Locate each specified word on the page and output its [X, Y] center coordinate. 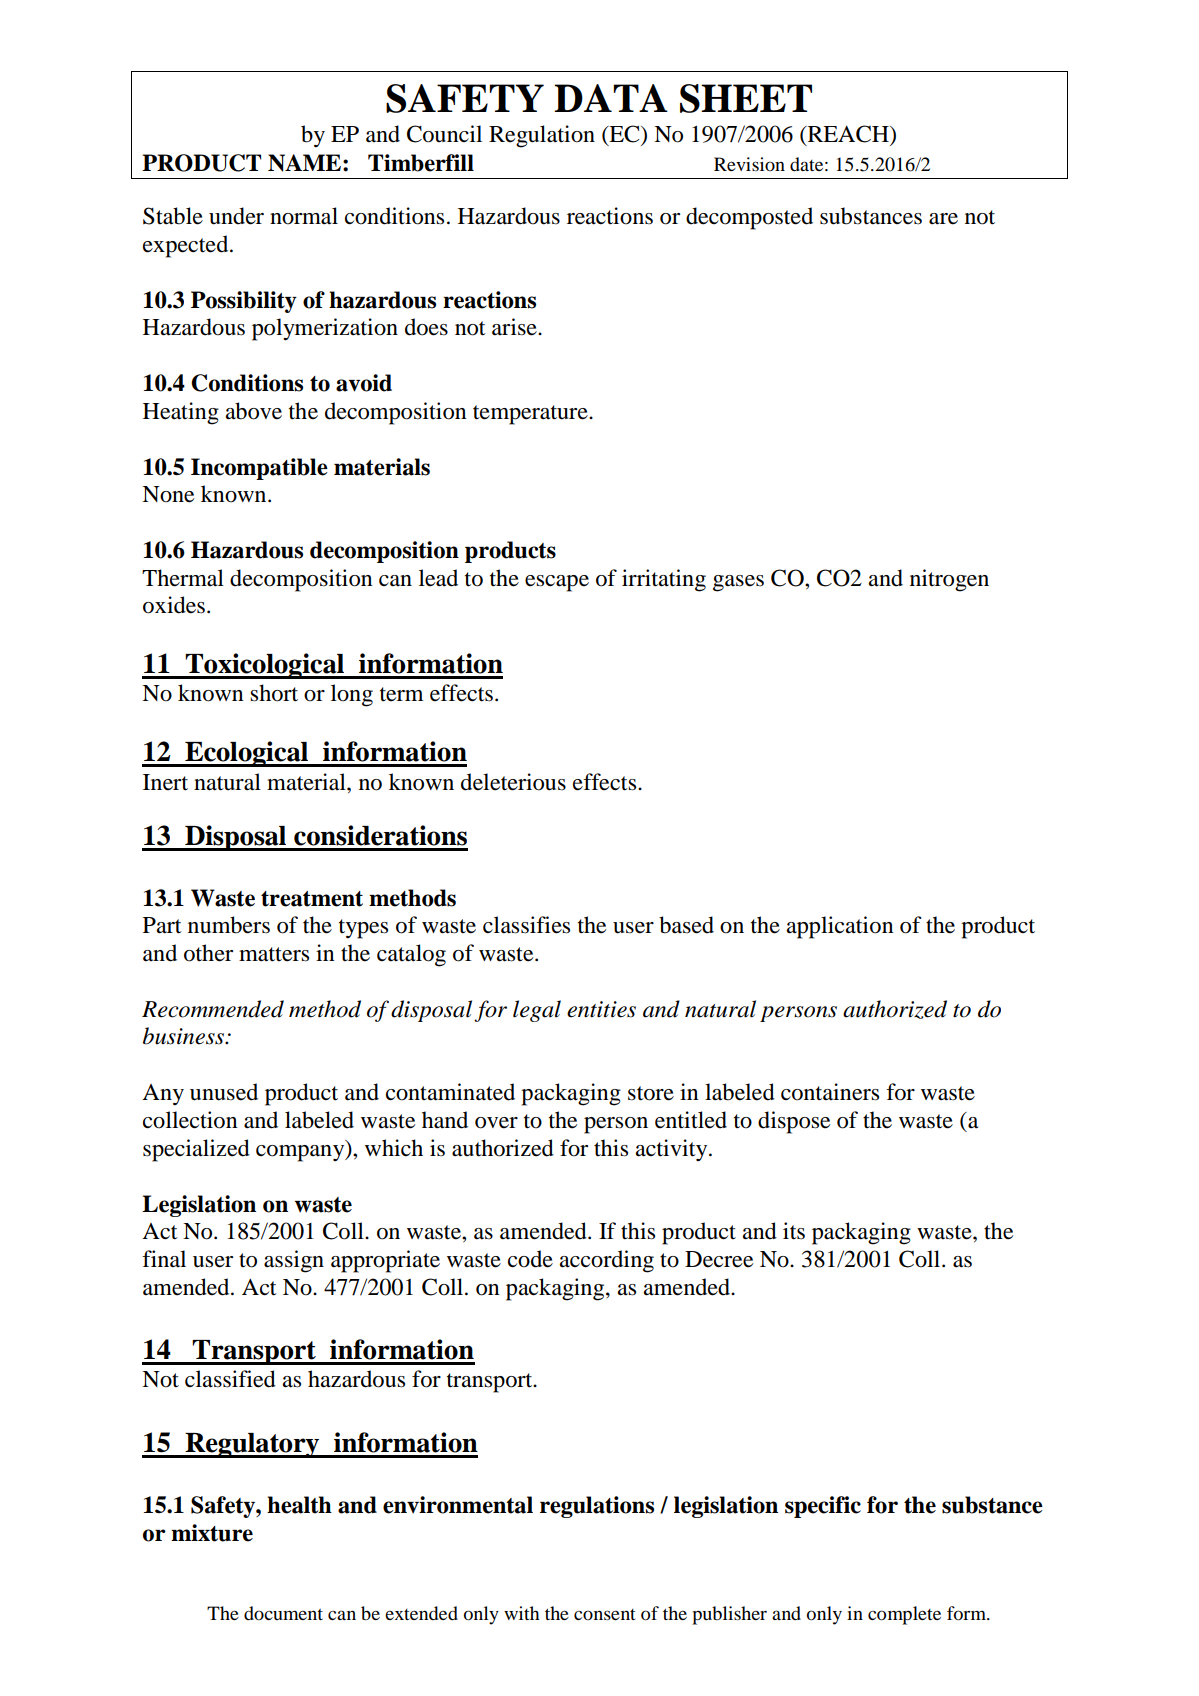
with [522, 1613]
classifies [526, 925]
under [236, 216]
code [530, 1259]
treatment [312, 899]
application [840, 927]
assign [294, 1261]
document [283, 1613]
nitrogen [949, 580]
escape [557, 583]
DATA [611, 98]
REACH [848, 135]
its [794, 1231]
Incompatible [259, 469]
